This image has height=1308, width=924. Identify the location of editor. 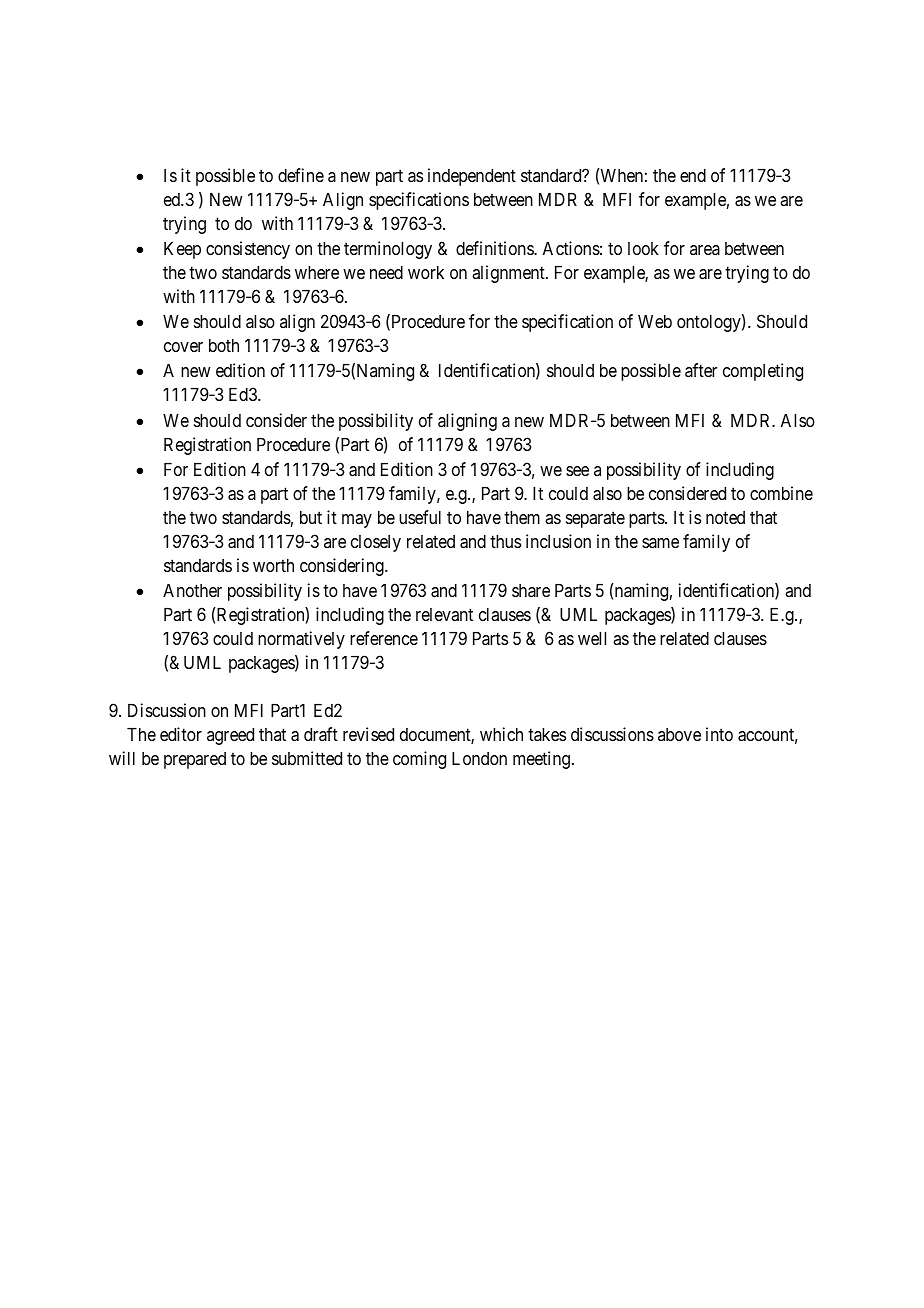
(181, 734).
